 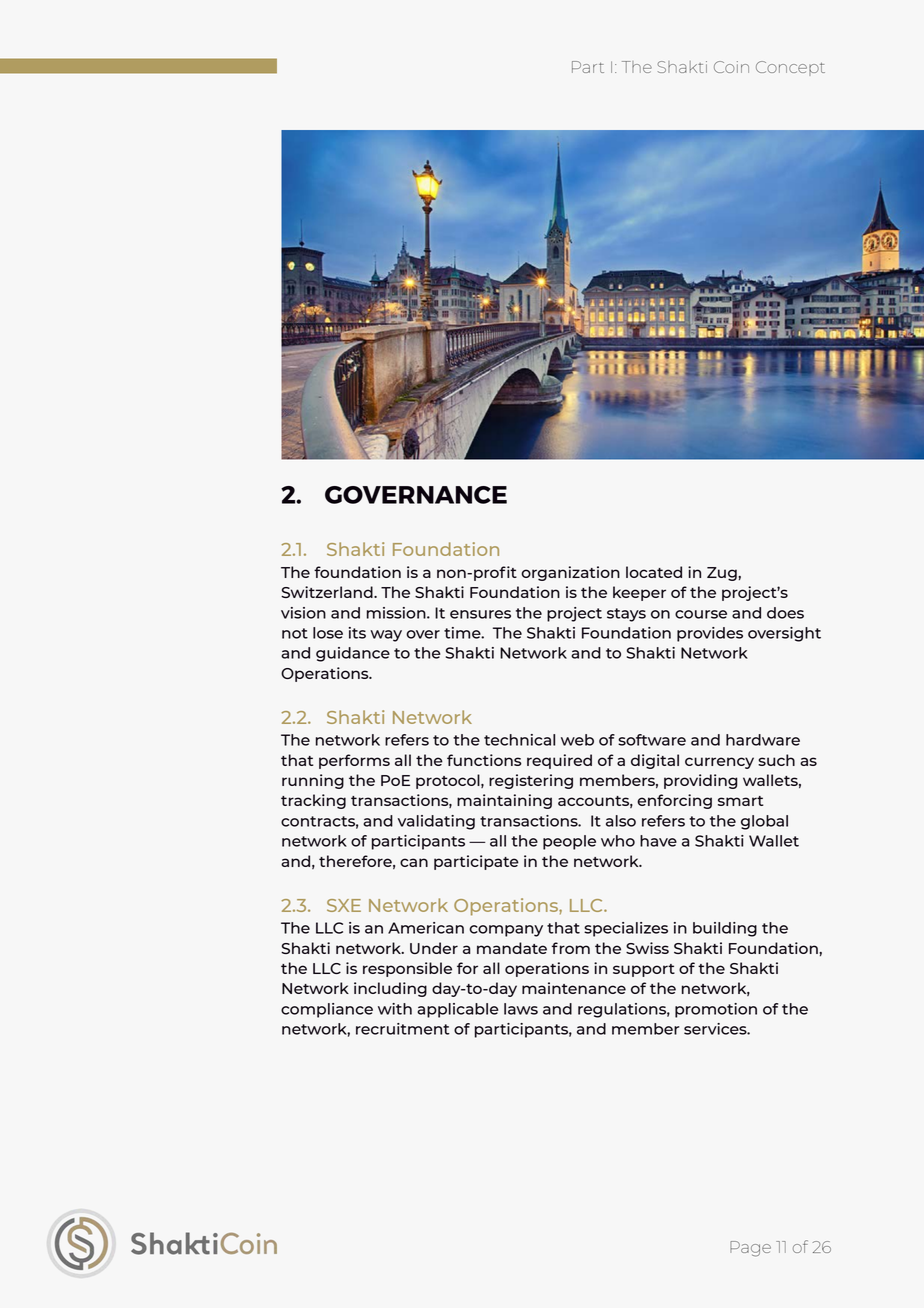 I want to click on Switzerland, so click(x=328, y=592).
